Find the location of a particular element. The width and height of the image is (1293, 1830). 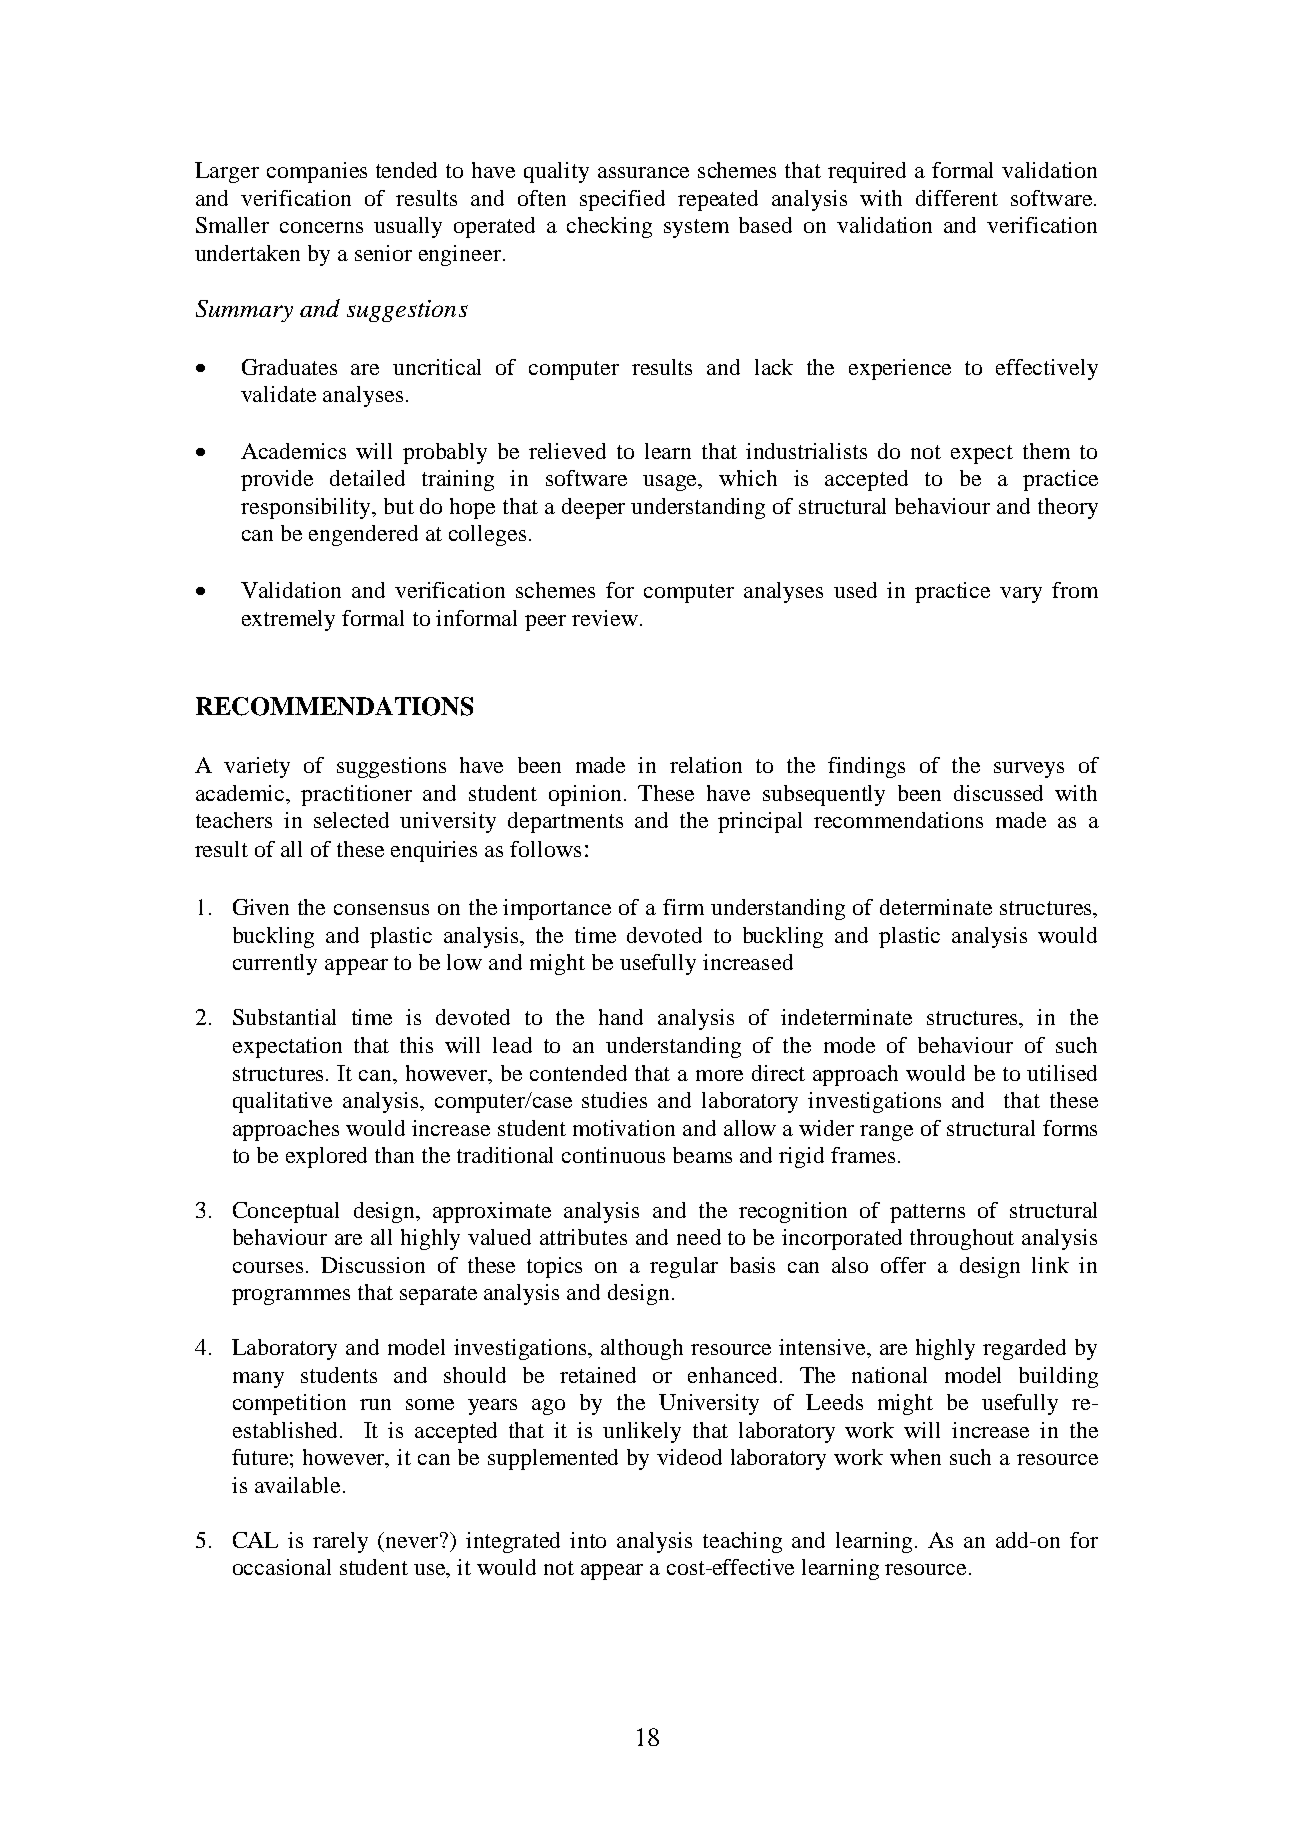

rarely is located at coordinates (340, 1542).
